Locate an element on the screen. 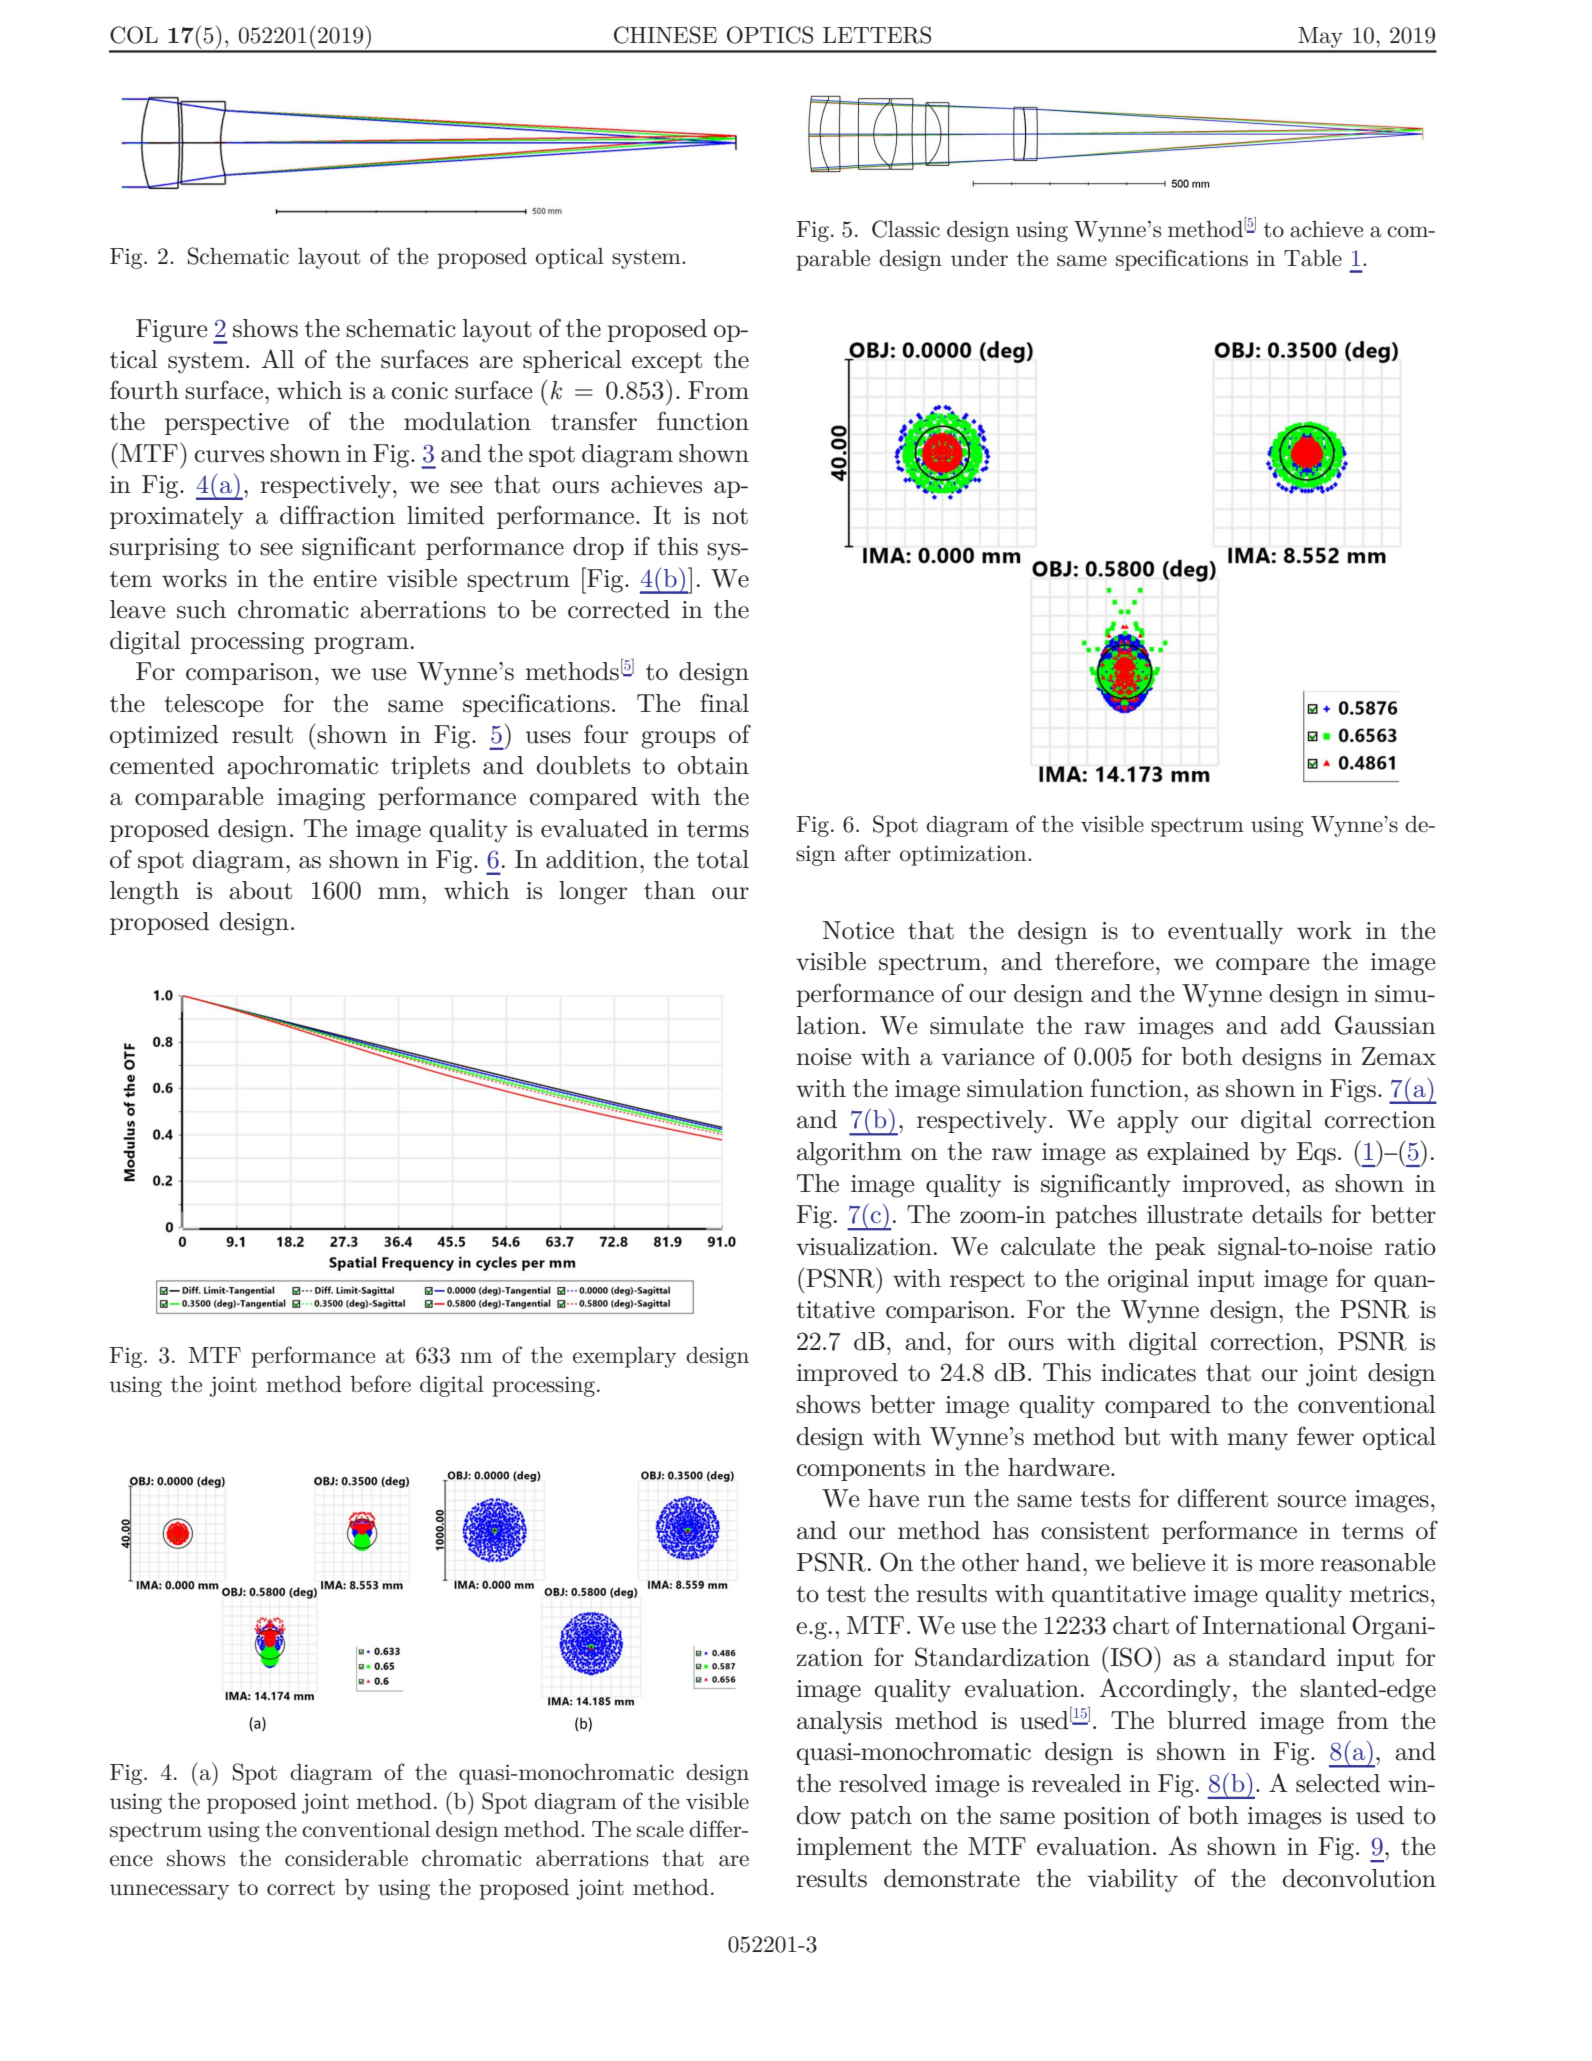 The image size is (1592, 2061). Notice is located at coordinates (858, 930).
